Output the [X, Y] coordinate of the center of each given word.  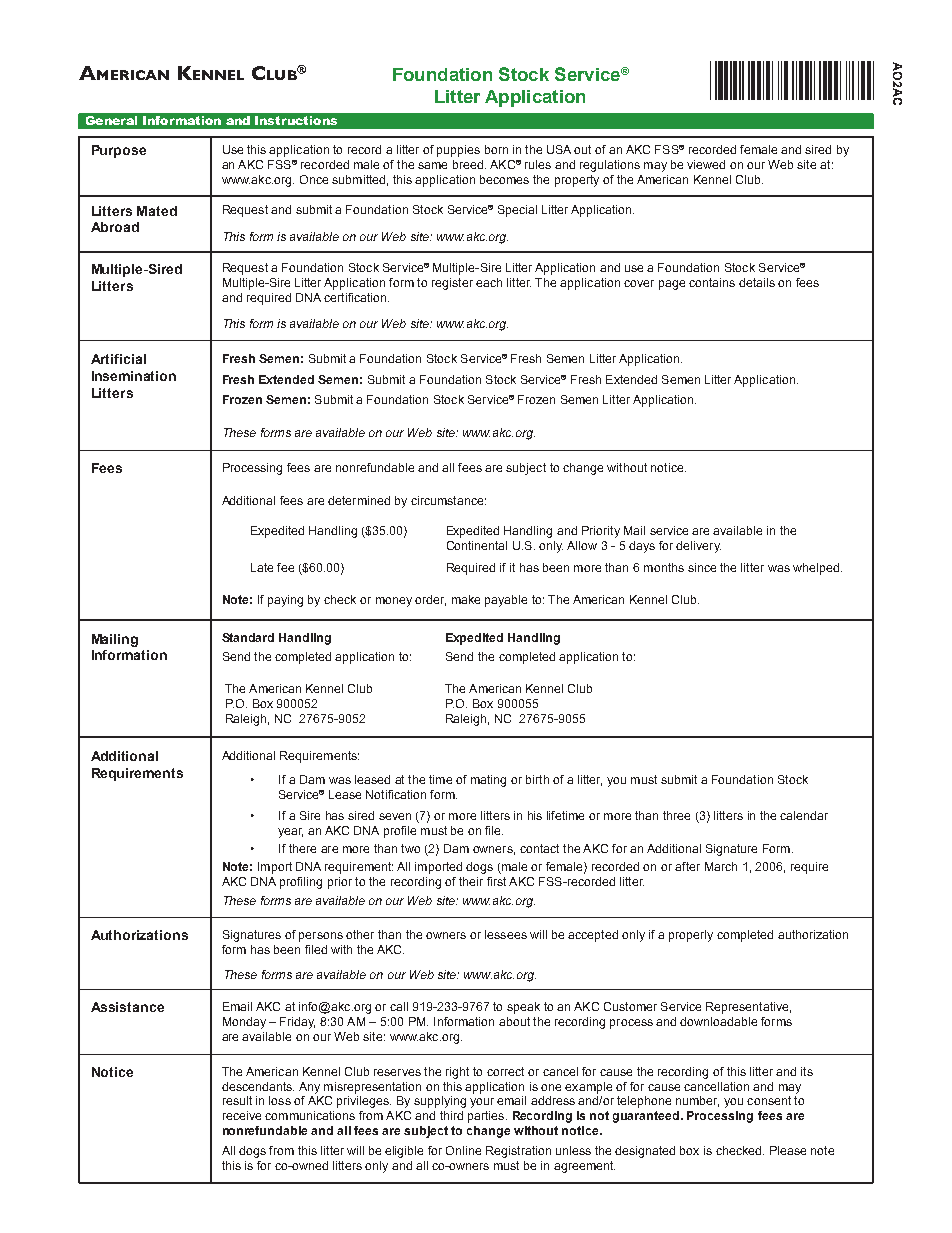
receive [242, 1115]
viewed [706, 164]
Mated [157, 211]
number [697, 1101]
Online [463, 1150]
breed [468, 164]
